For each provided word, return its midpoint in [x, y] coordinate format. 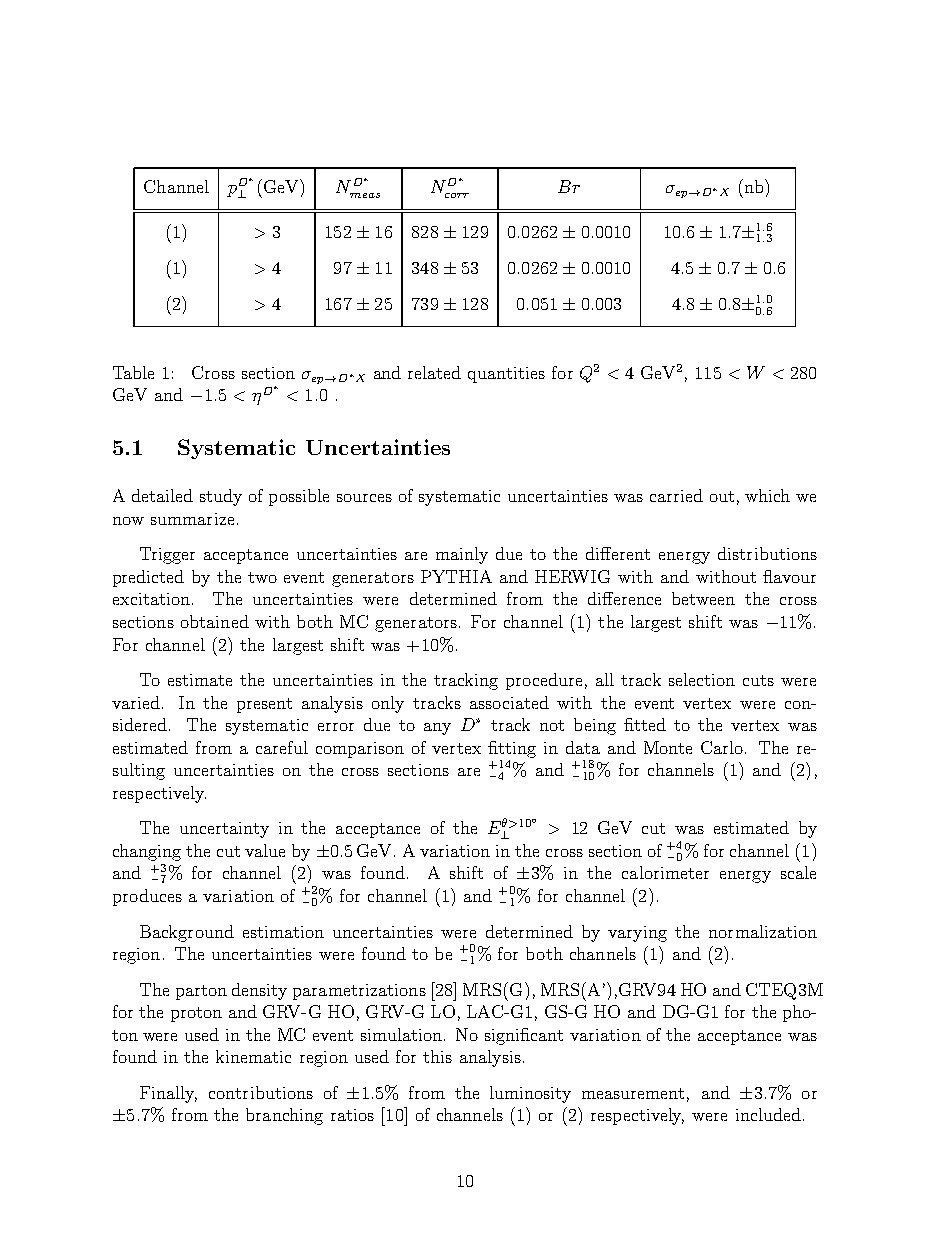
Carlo [723, 747]
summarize [192, 519]
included [768, 1114]
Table [133, 372]
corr [457, 195]
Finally [168, 1094]
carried [676, 495]
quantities [506, 375]
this [437, 1056]
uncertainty [224, 830]
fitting [512, 749]
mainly [462, 555]
